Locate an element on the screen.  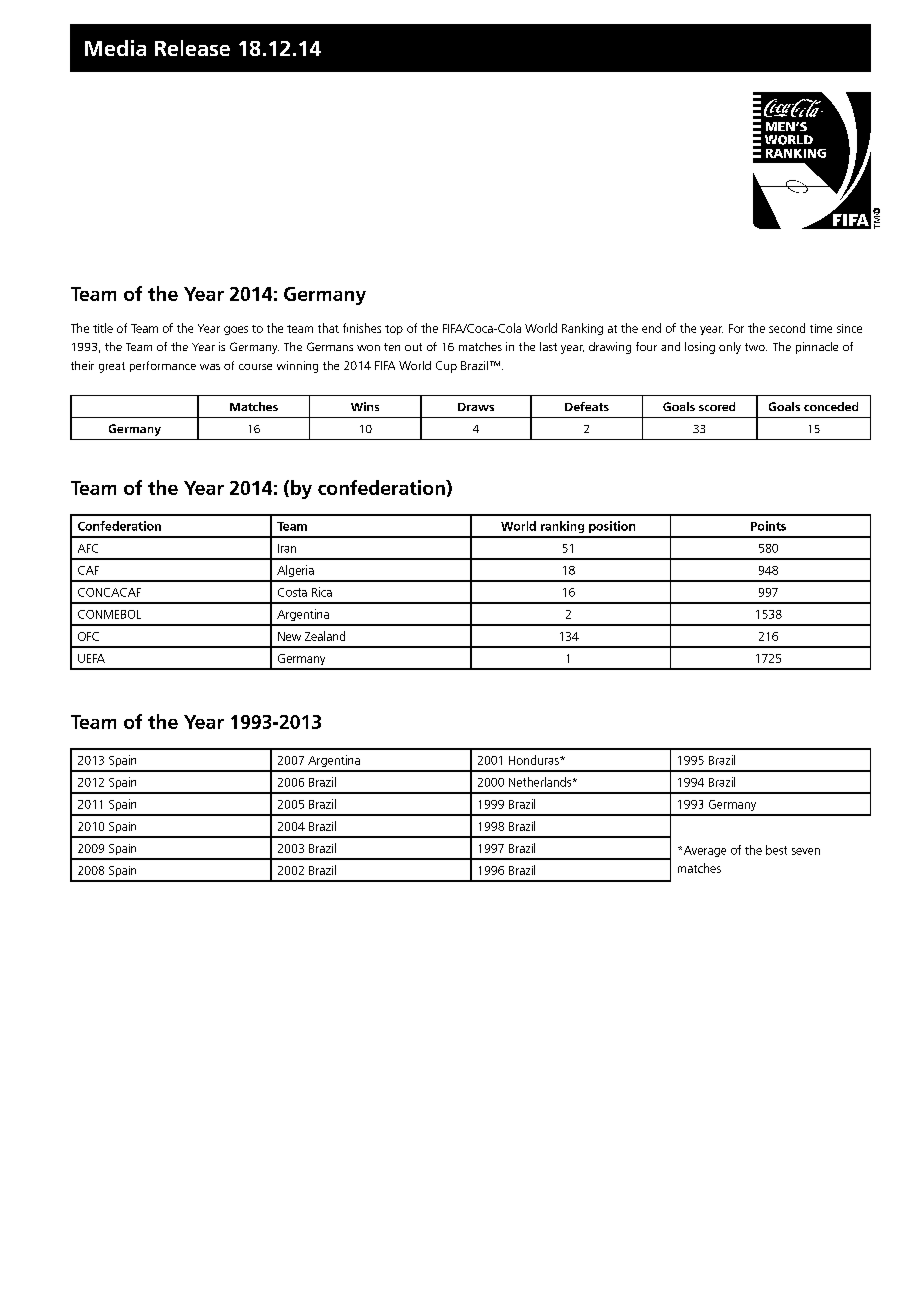
Media is located at coordinates (115, 48).
